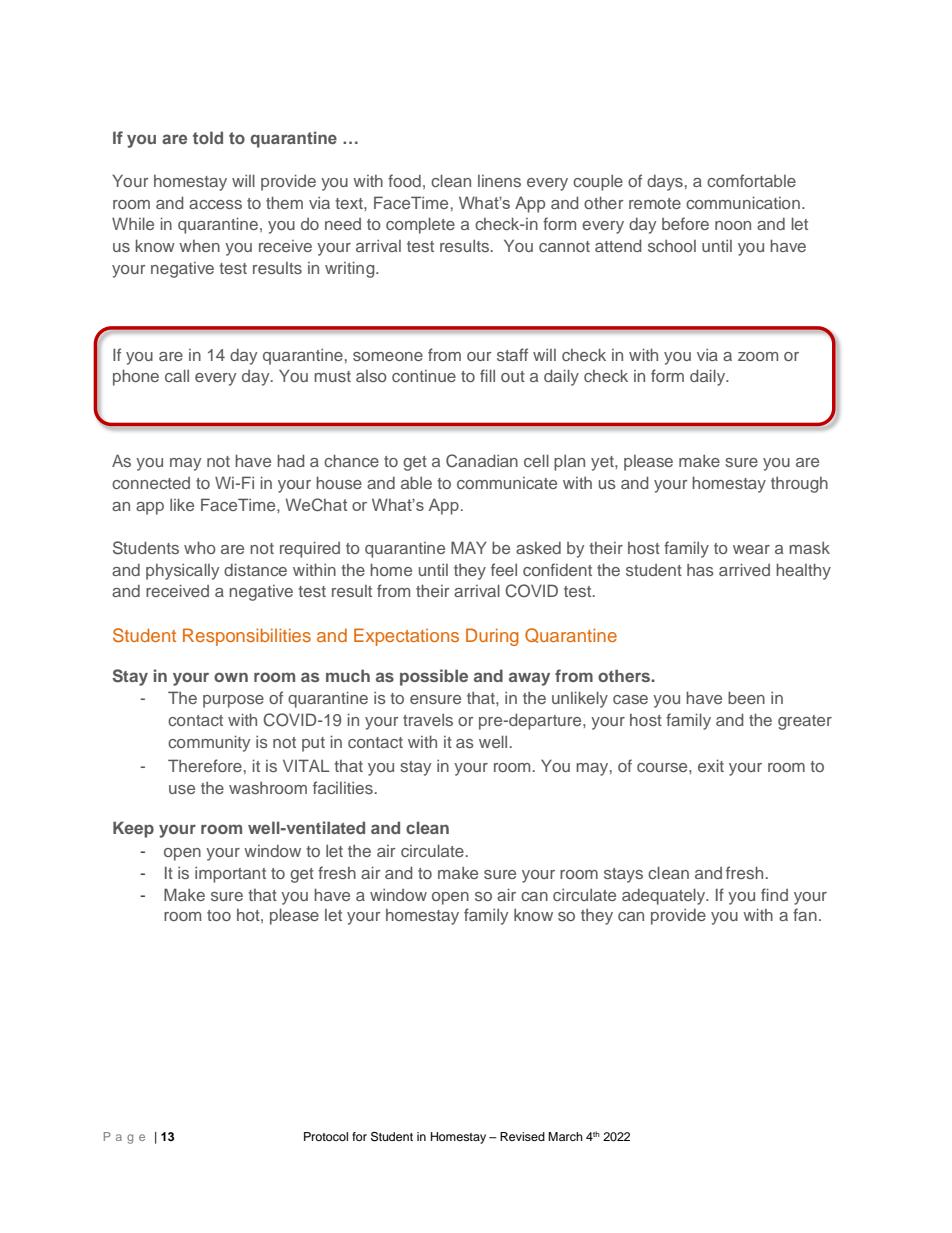 This image has height=1233, width=952. Describe the element at coordinates (746, 697) in the image. I see `been` at that location.
